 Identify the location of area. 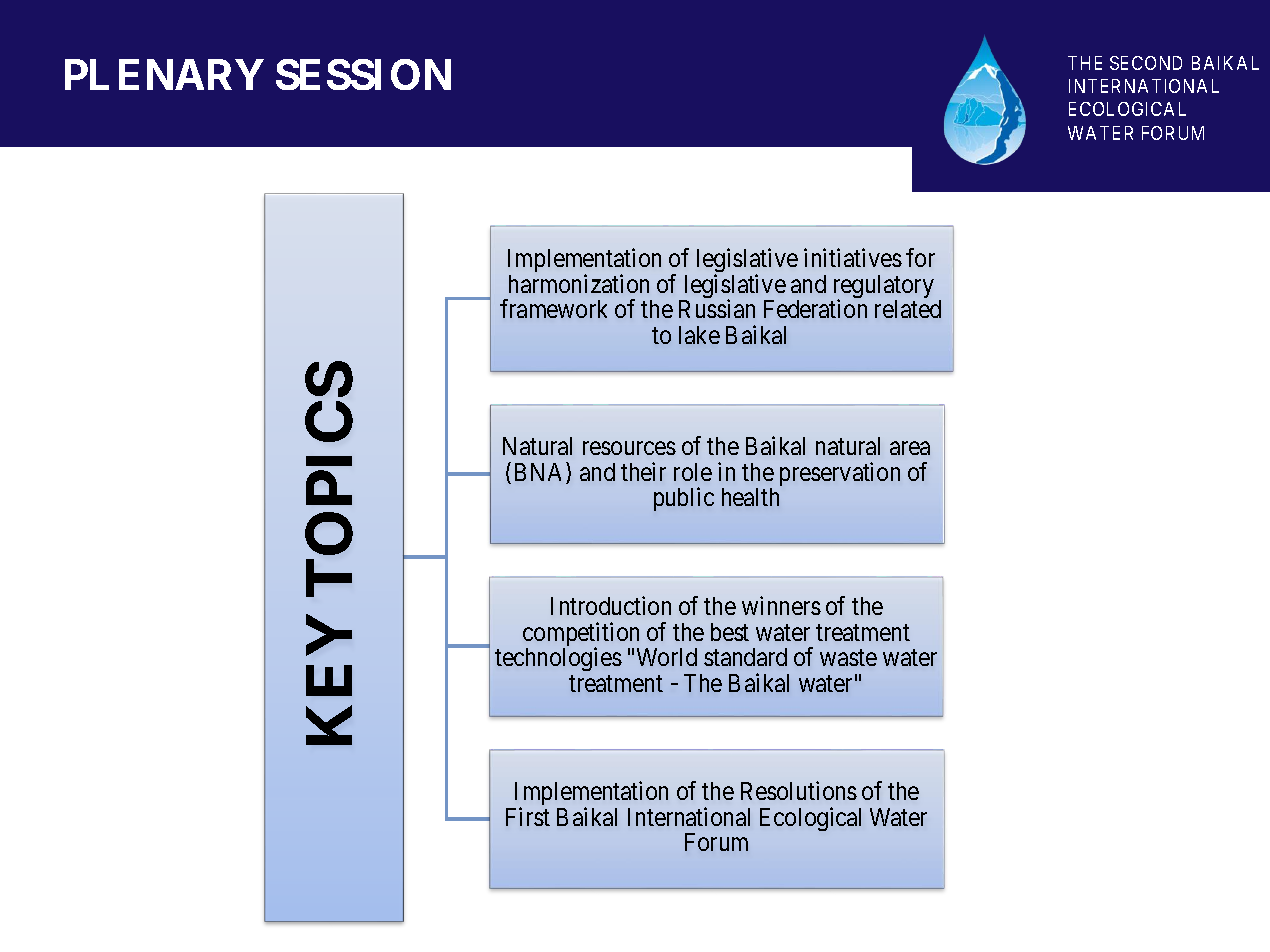
(910, 448).
